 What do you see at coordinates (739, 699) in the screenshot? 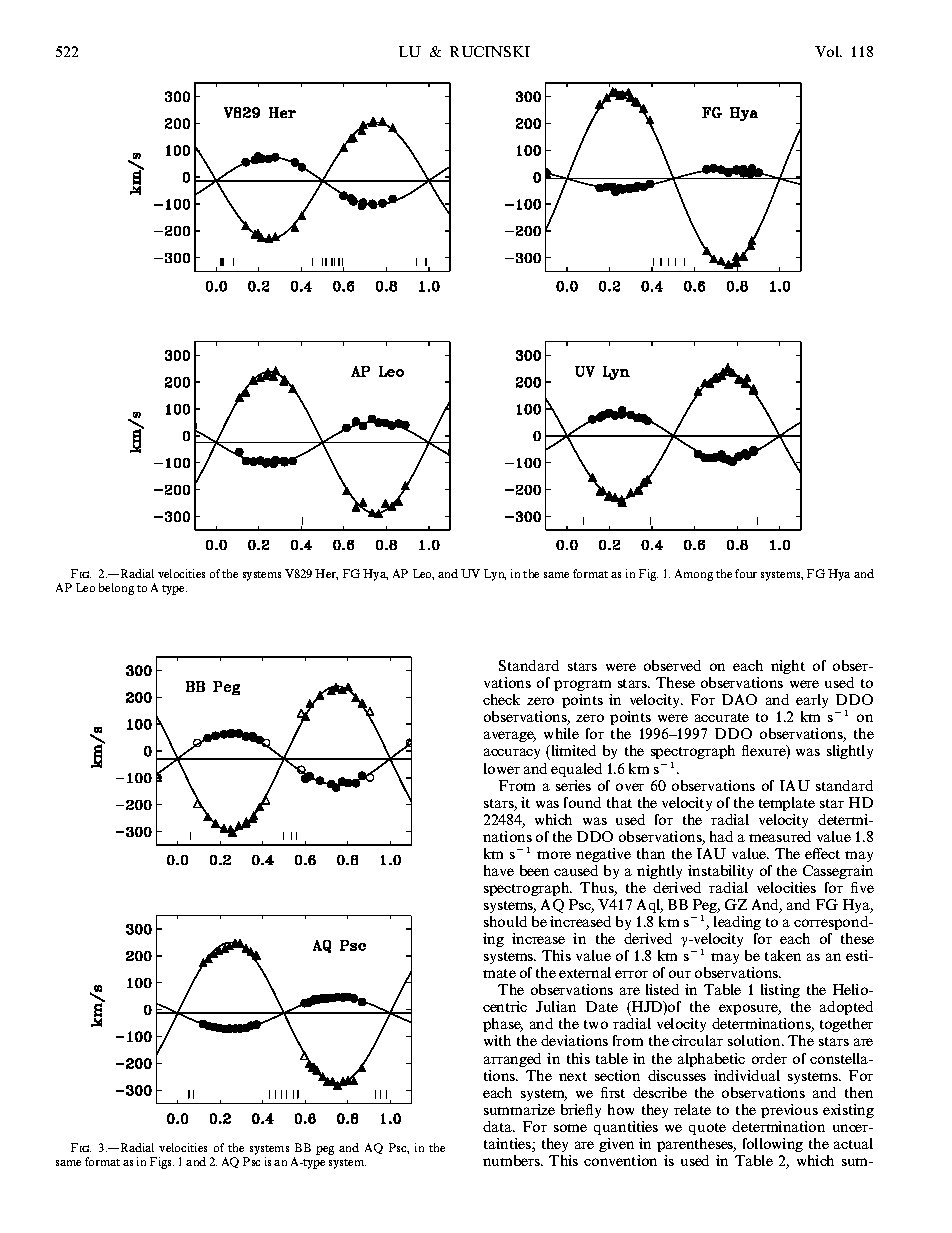
I see `DAO` at bounding box center [739, 699].
